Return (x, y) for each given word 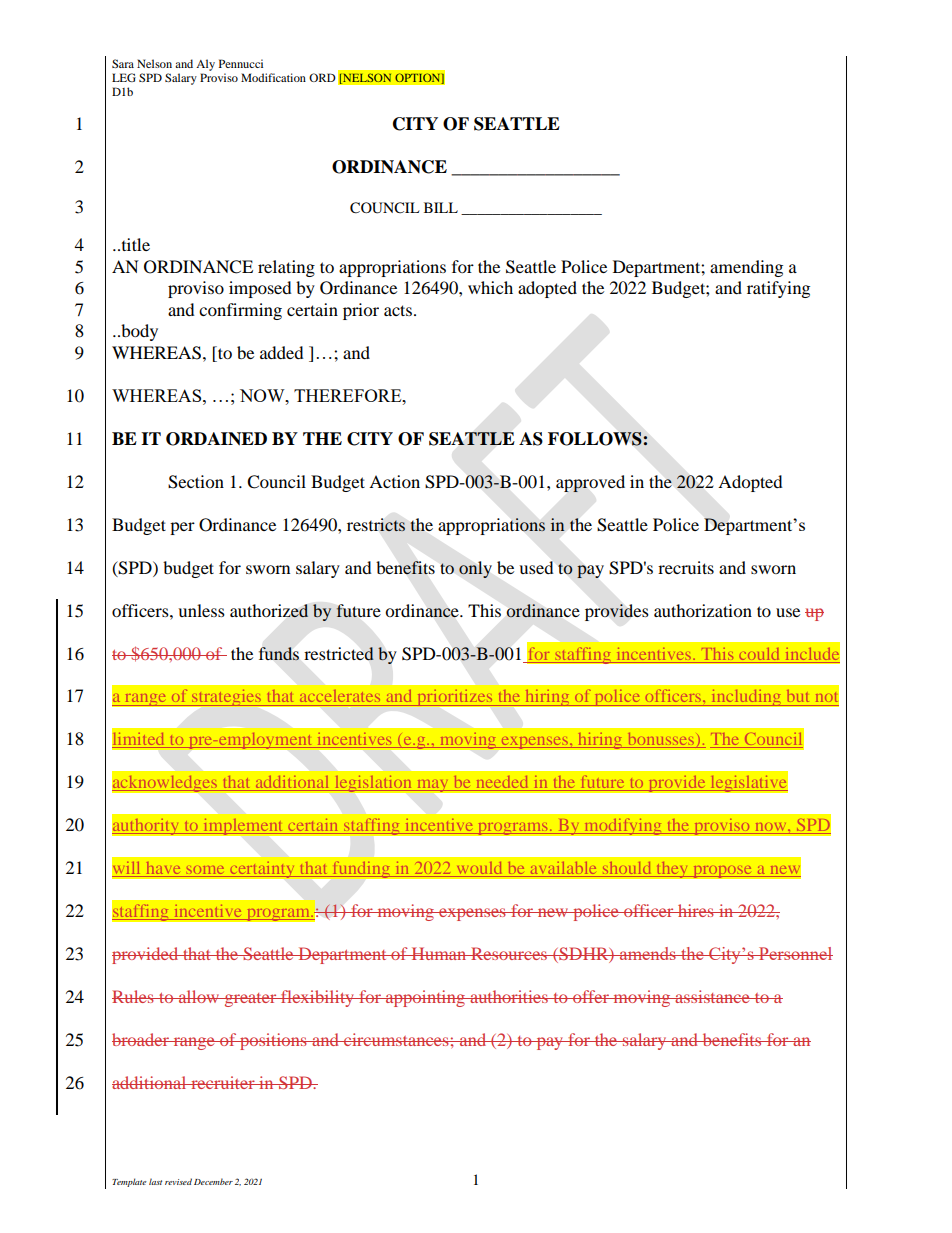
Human (439, 953)
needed (502, 783)
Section (196, 482)
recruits (686, 567)
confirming (240, 311)
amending (746, 268)
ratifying (778, 289)
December (213, 1181)
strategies (227, 699)
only (475, 569)
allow (199, 996)
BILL (441, 207)
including (746, 697)
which (490, 287)
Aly (205, 65)
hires (696, 910)
